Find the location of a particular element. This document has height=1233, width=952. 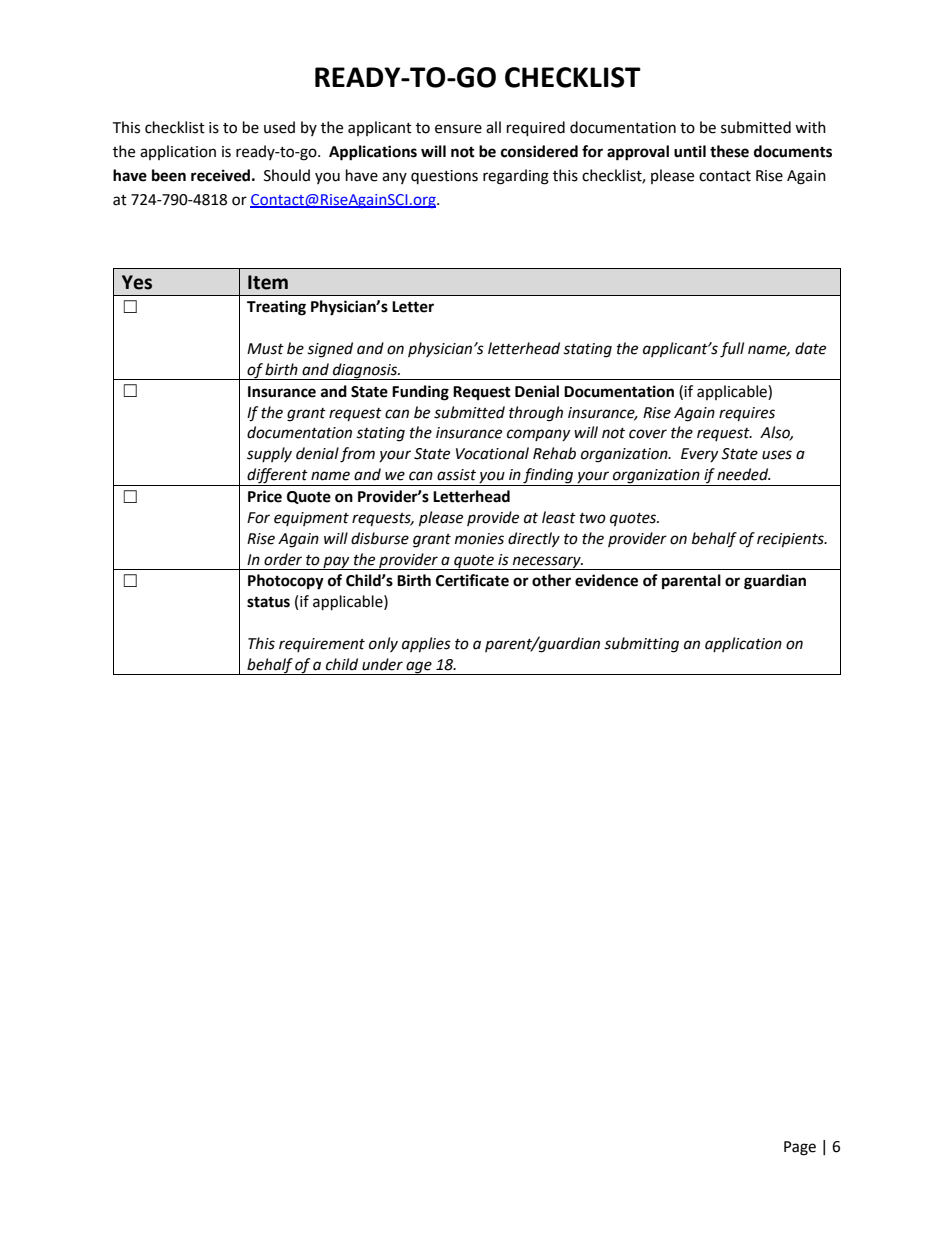

these is located at coordinates (729, 151).
